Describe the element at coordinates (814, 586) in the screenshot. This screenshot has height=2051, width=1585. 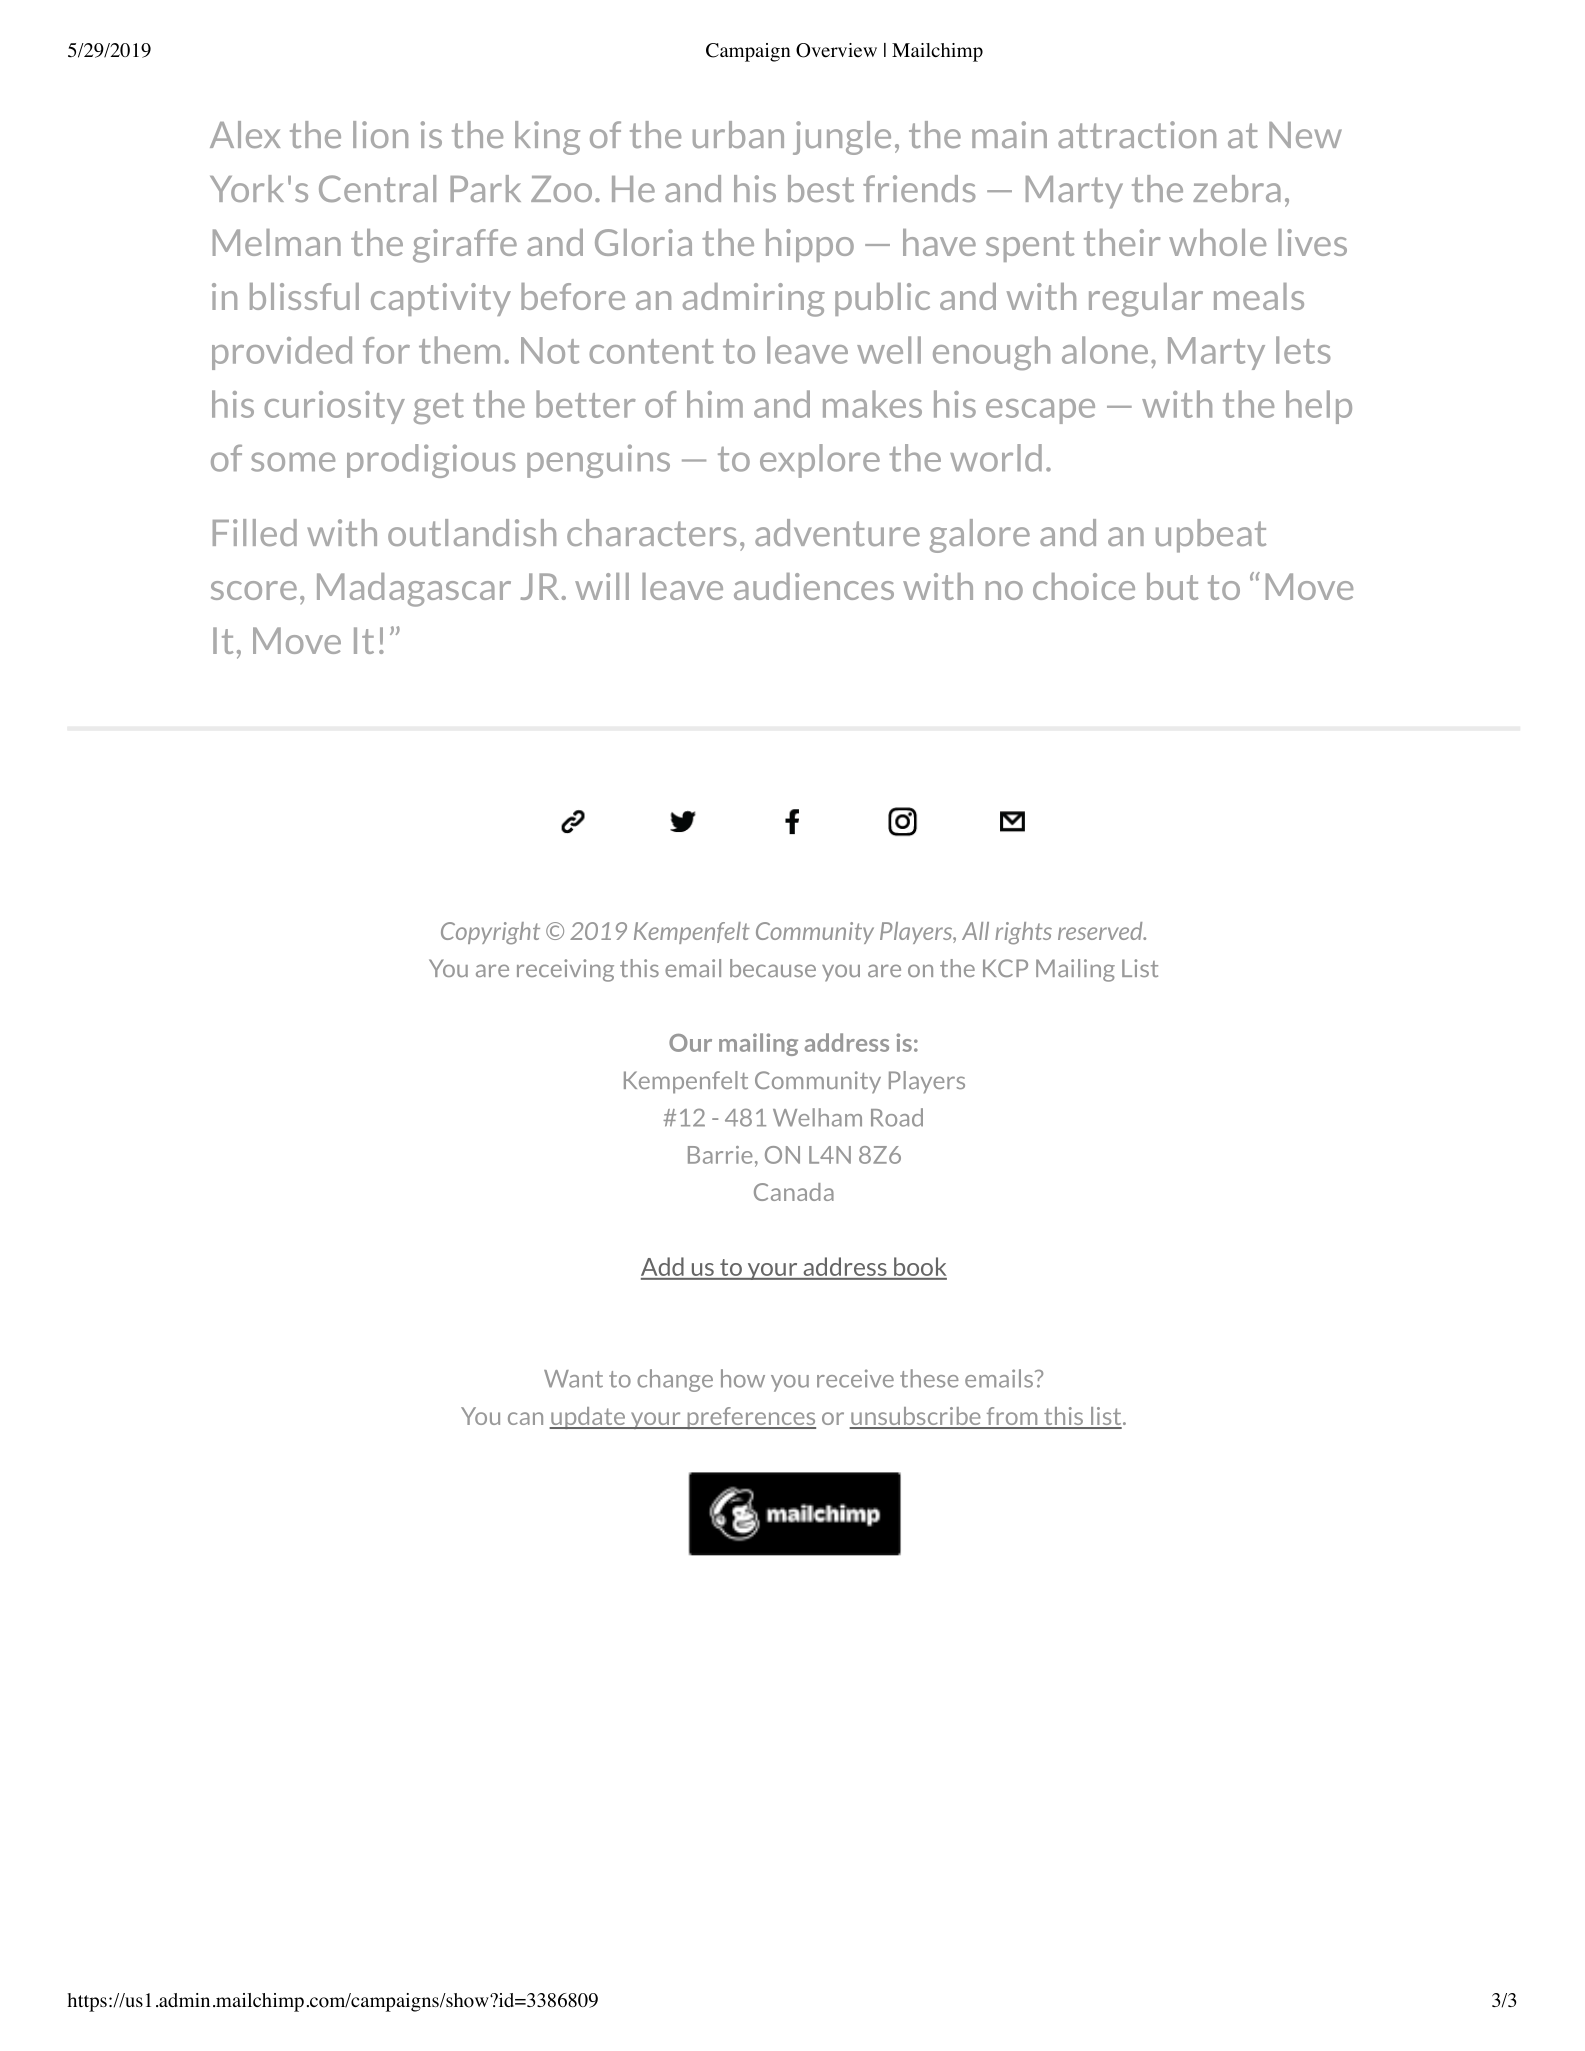
I see `audiences` at that location.
